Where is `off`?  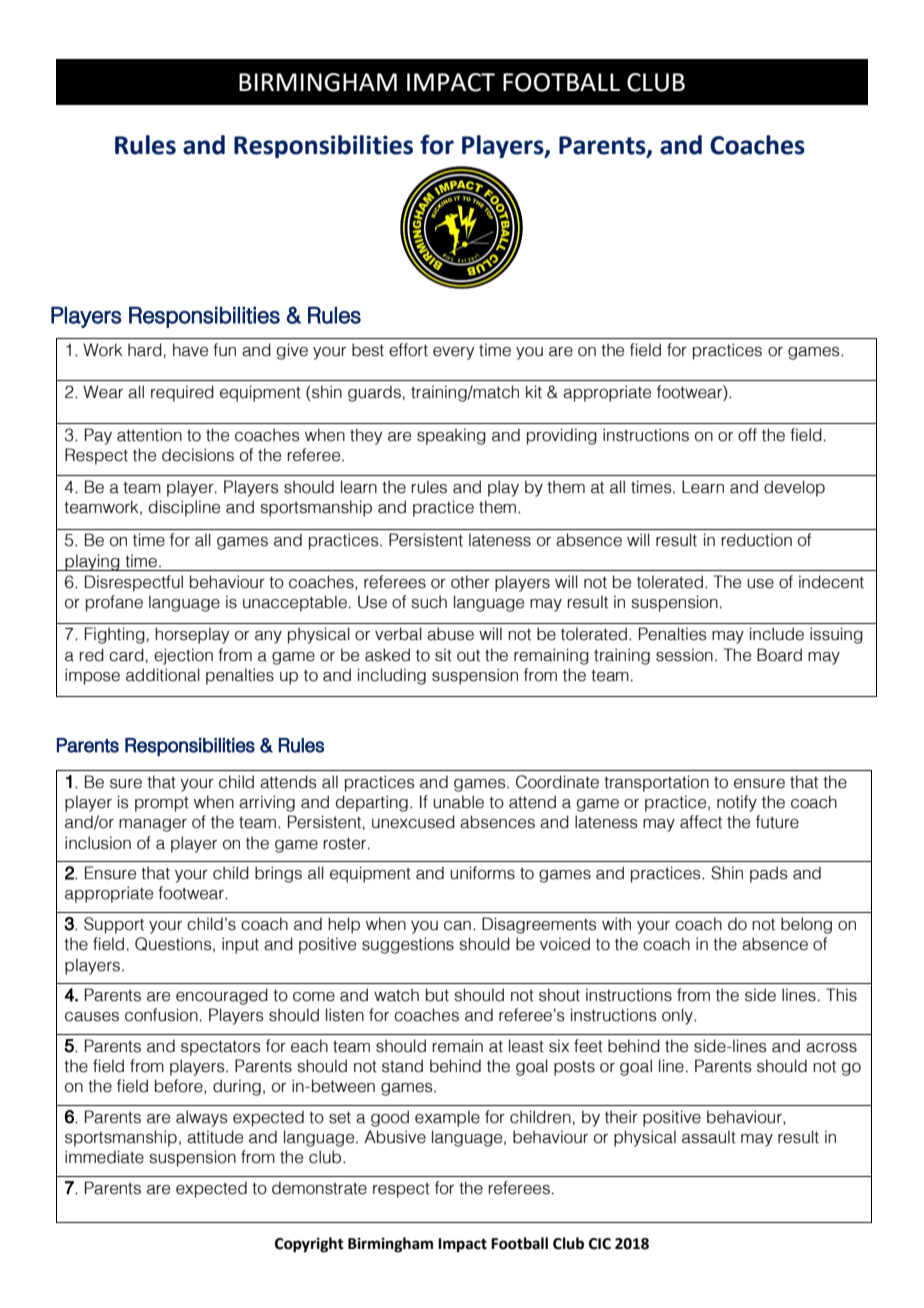
off is located at coordinates (747, 435).
